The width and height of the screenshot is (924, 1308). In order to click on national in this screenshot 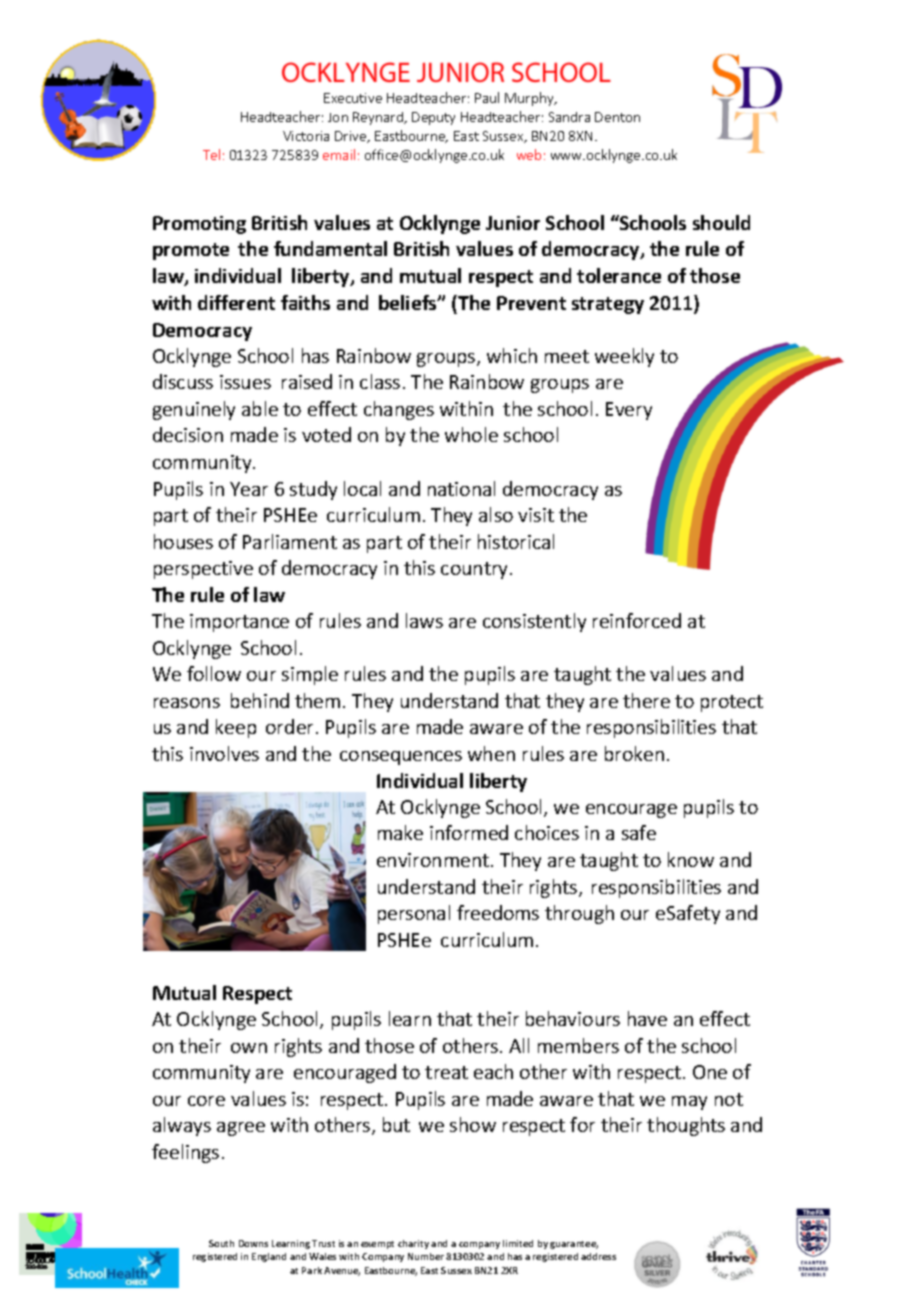, I will do `click(461, 488)`.
